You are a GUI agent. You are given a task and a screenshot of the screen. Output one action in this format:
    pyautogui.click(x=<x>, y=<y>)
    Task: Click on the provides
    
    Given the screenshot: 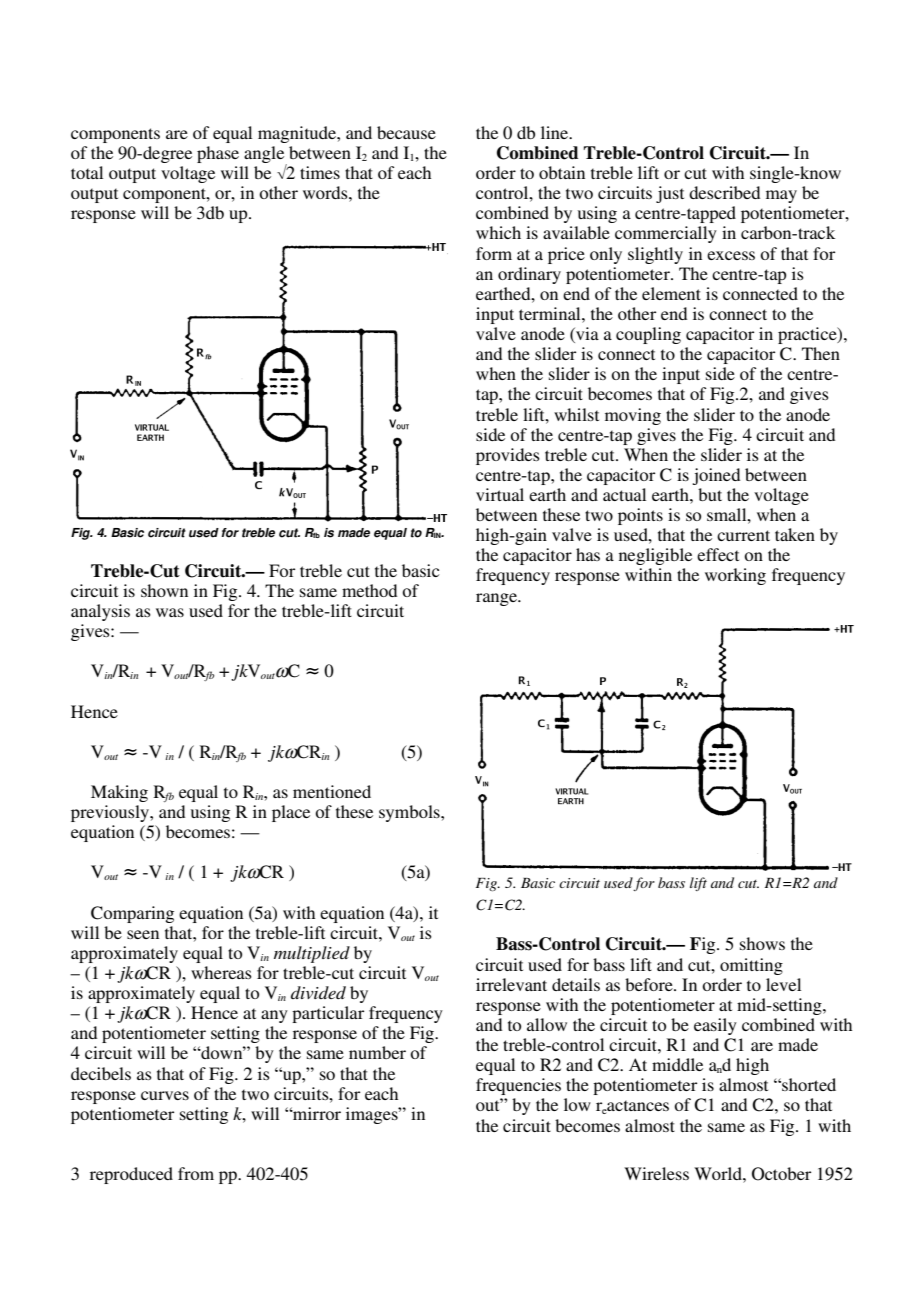 What is the action you would take?
    pyautogui.click(x=508, y=456)
